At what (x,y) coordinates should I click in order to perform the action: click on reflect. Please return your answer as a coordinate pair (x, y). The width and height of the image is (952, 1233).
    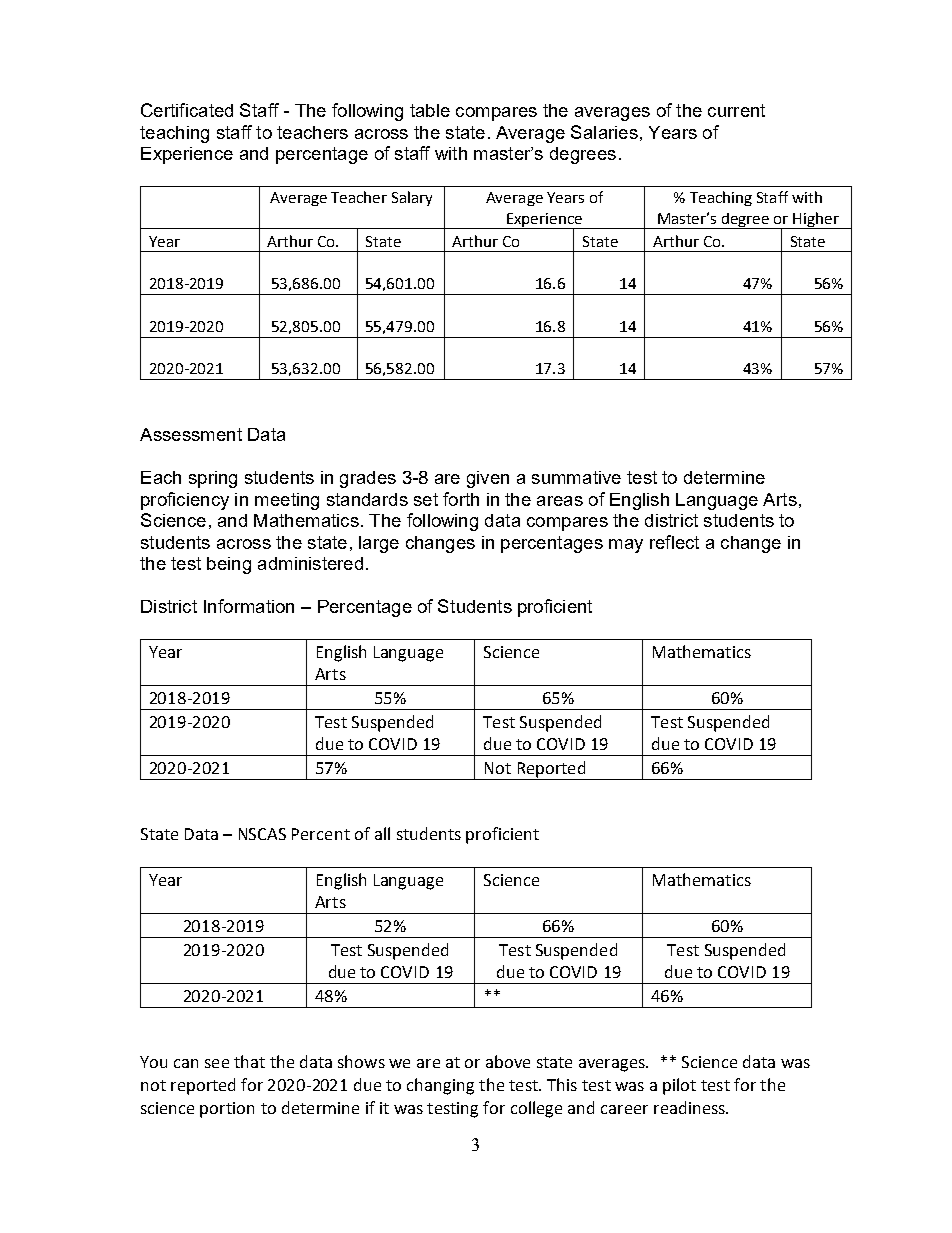
    Looking at the image, I should click on (674, 542).
